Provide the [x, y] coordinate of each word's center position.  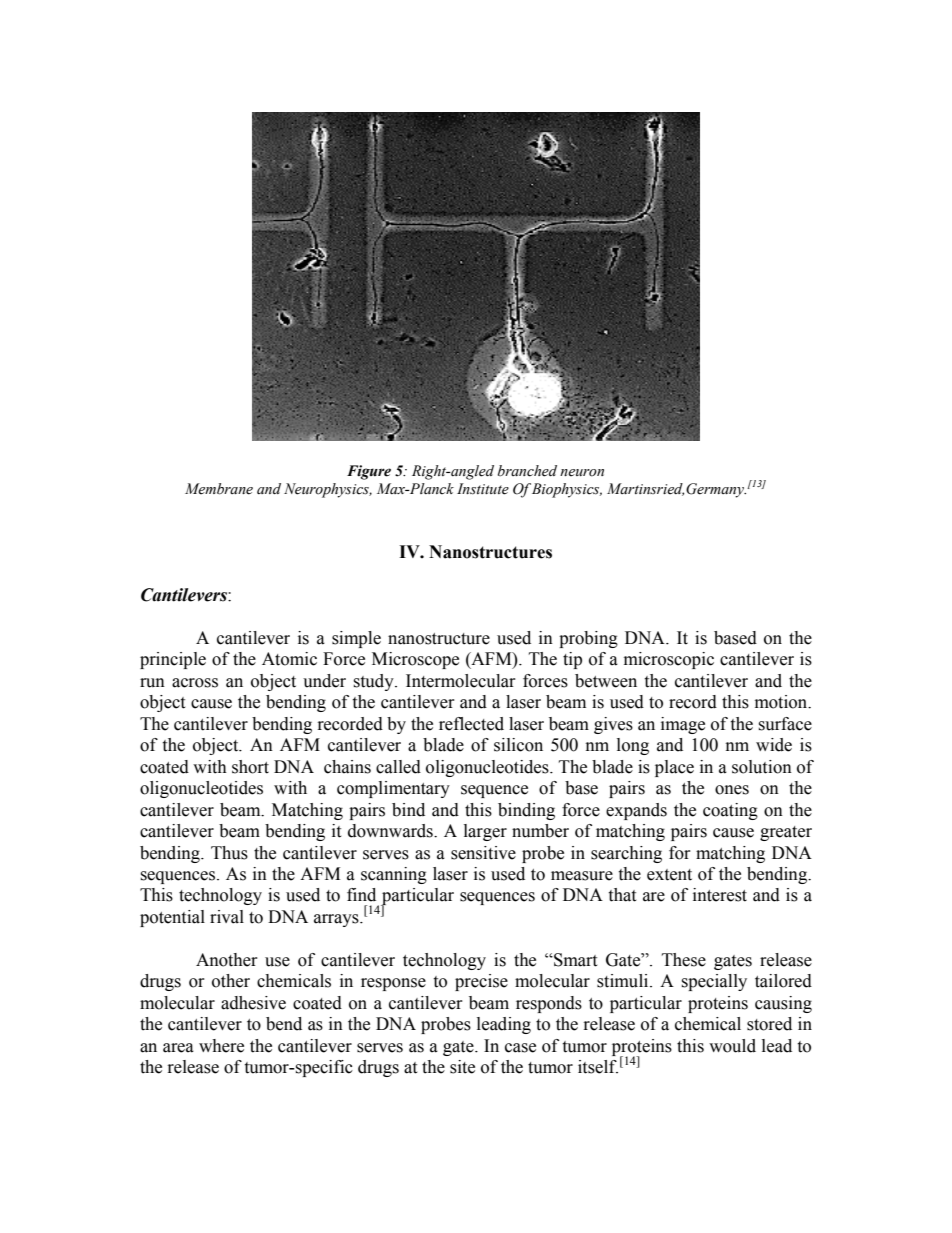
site [462, 1067]
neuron [582, 473]
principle [173, 660]
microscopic [669, 660]
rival [227, 917]
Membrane [219, 489]
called [398, 767]
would [732, 1046]
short [250, 767]
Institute [483, 489]
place [674, 768]
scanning [394, 875]
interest [720, 895]
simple [356, 639]
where [221, 1046]
